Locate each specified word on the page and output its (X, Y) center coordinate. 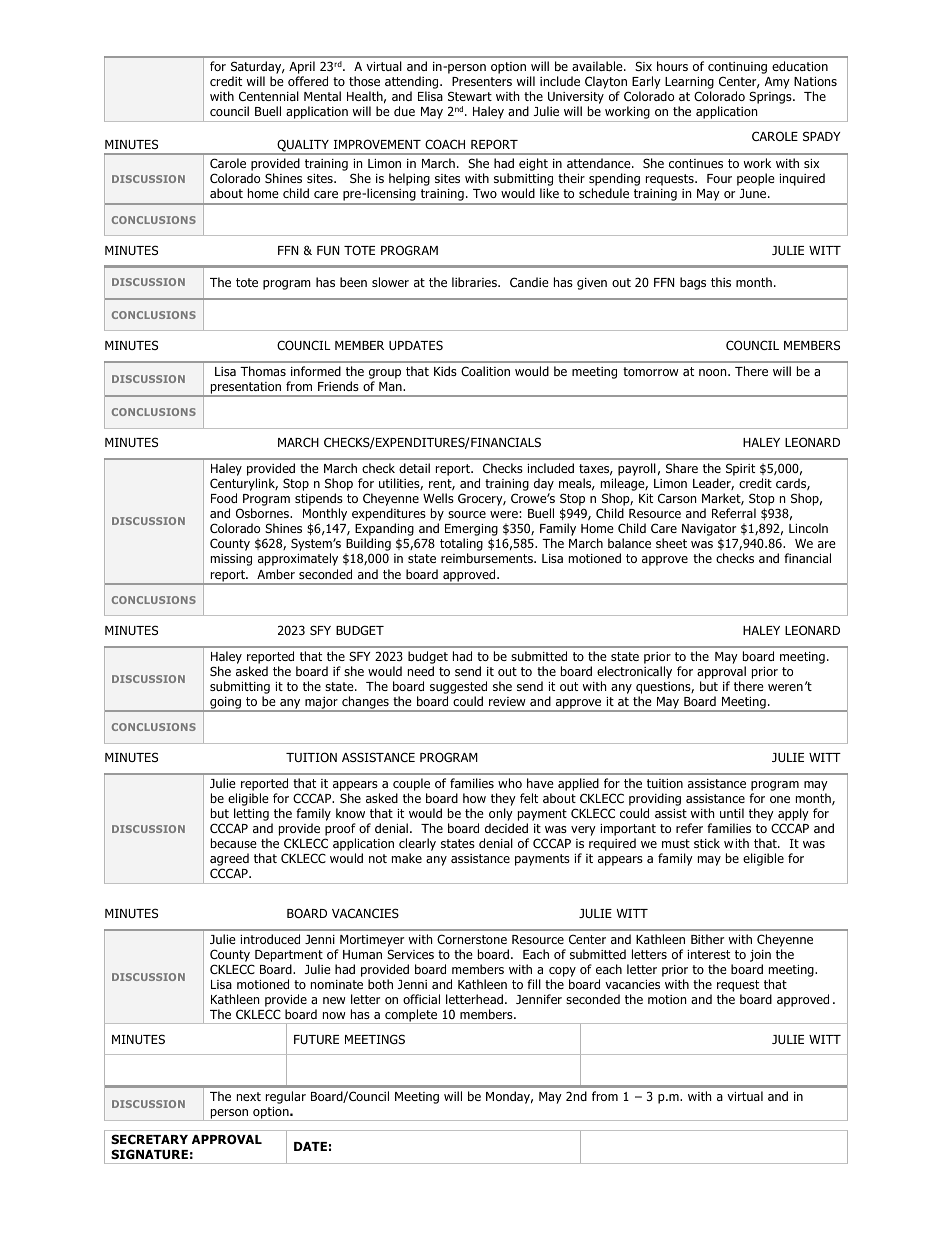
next (249, 1096)
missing (231, 560)
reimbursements (488, 558)
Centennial (269, 96)
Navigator (709, 531)
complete (411, 1016)
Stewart (470, 96)
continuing (737, 69)
